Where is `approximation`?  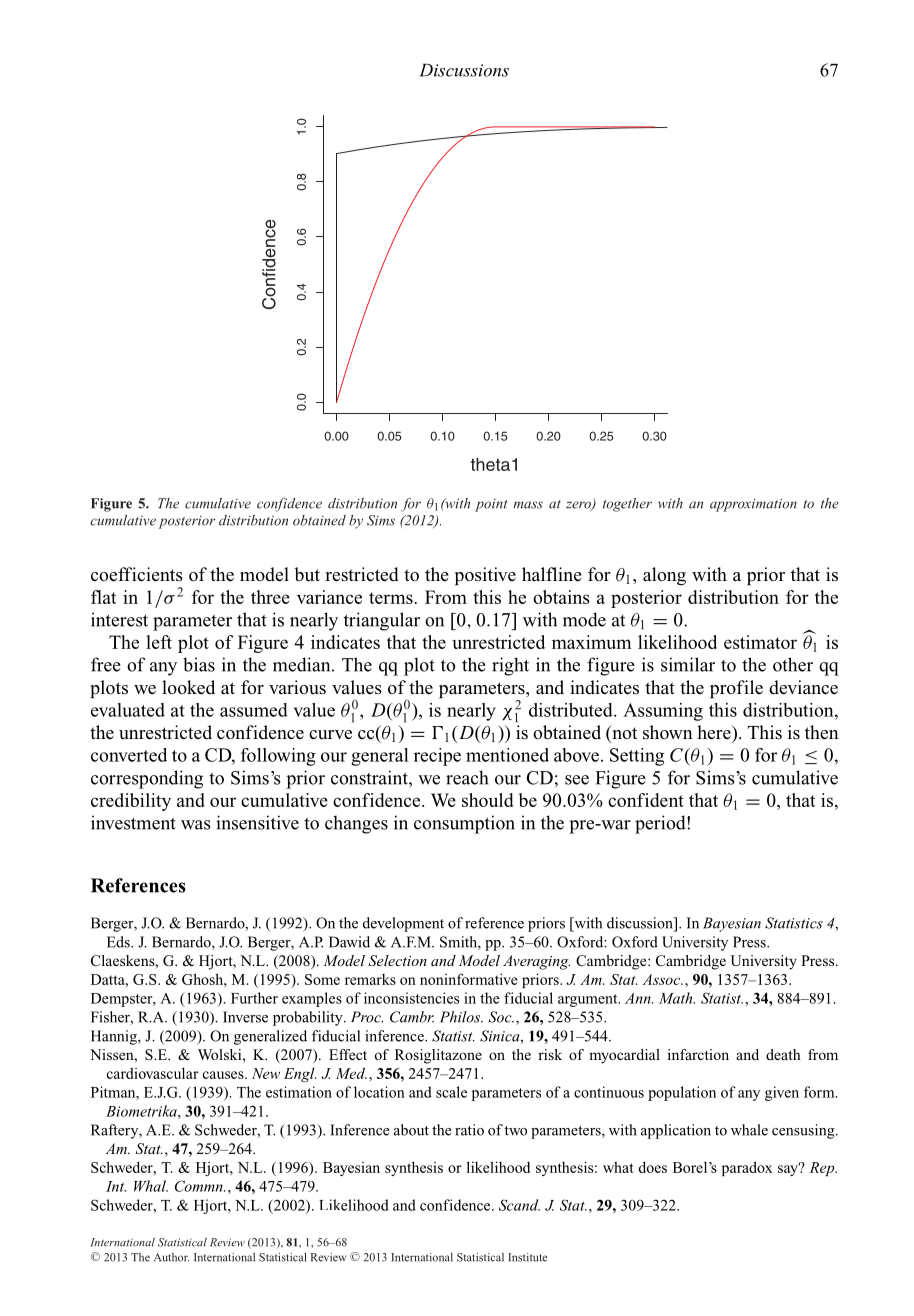 approximation is located at coordinates (753, 505).
